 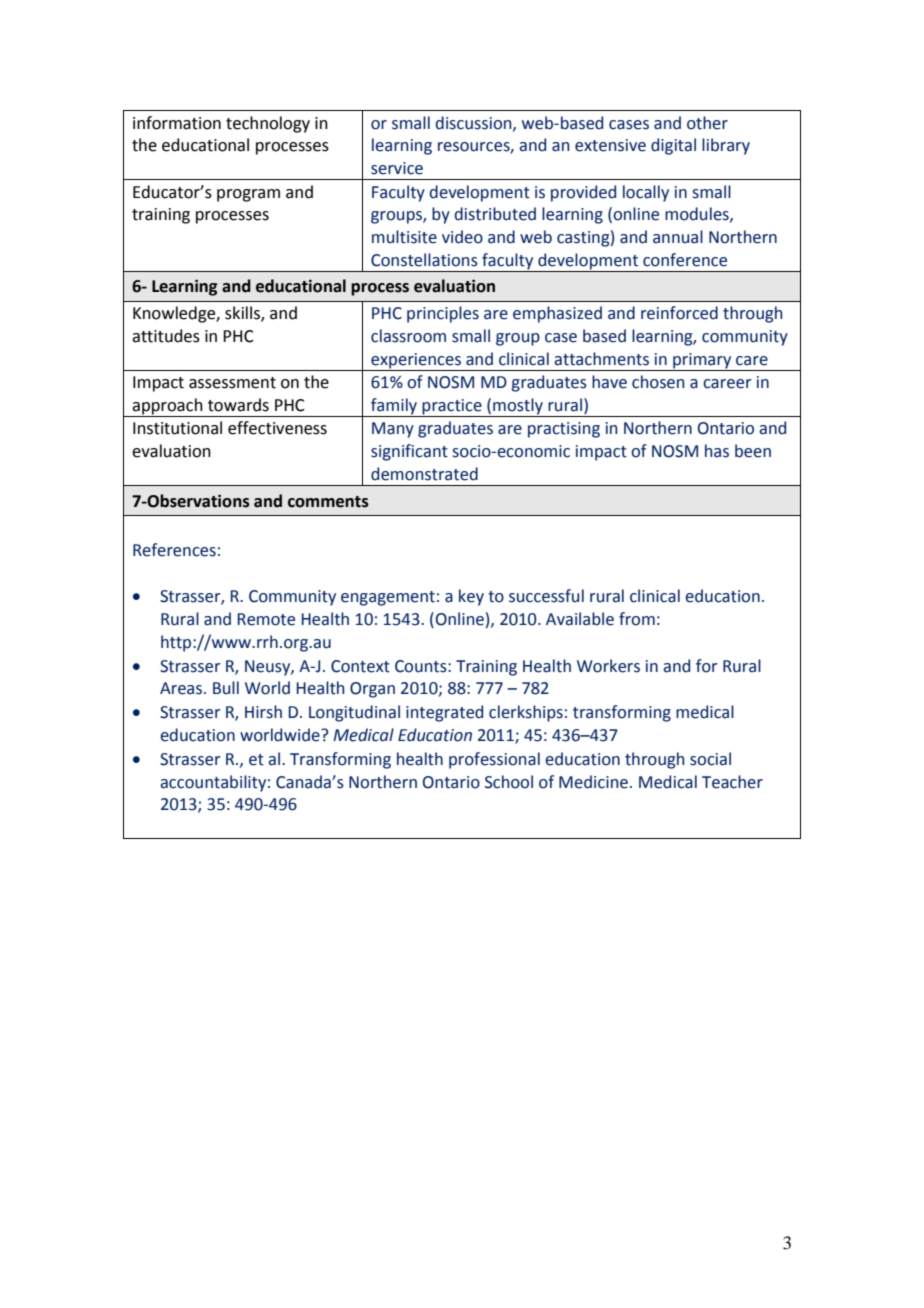 I want to click on digital, so click(x=673, y=146).
